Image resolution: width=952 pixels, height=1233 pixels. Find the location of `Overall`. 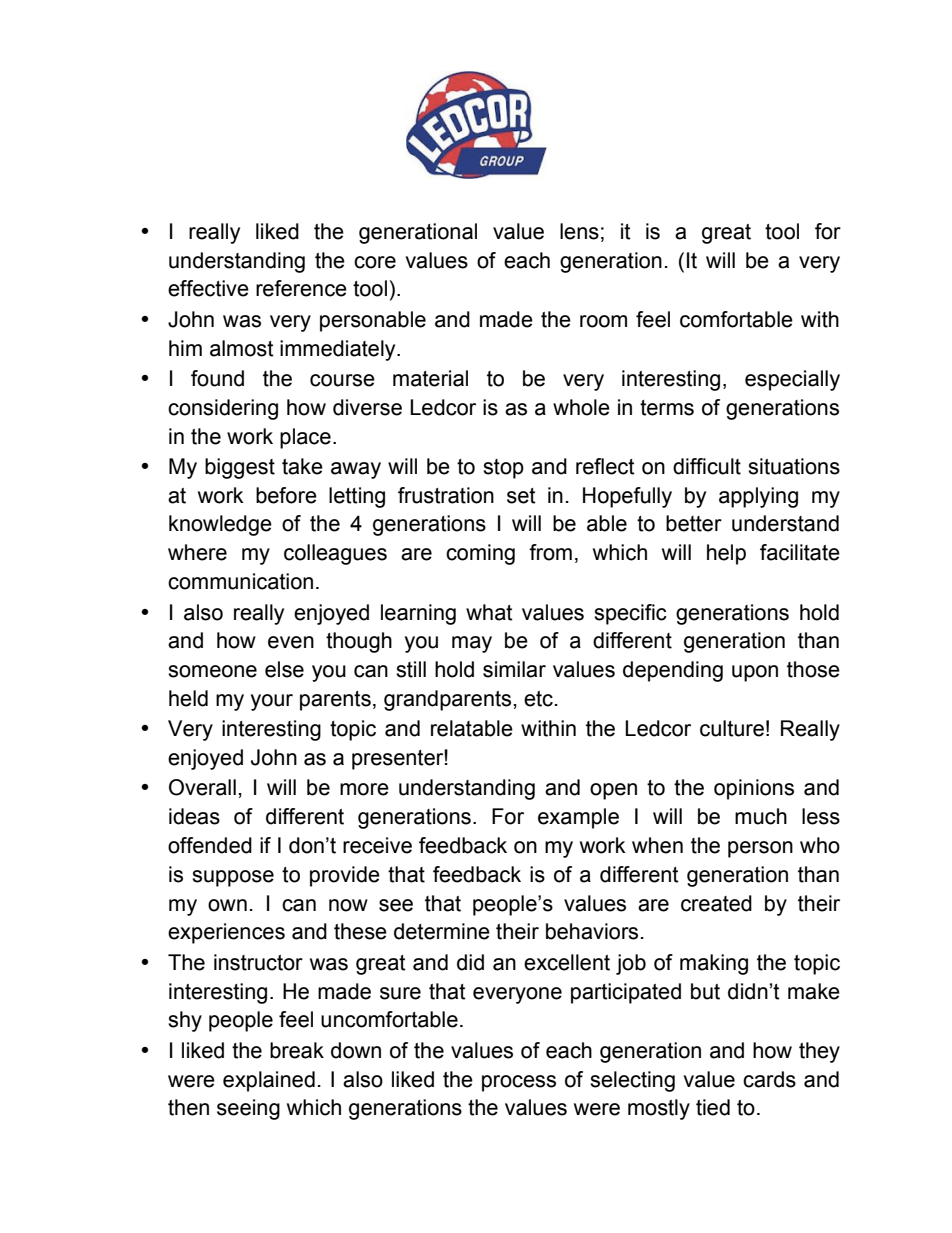

Overall is located at coordinates (202, 787).
